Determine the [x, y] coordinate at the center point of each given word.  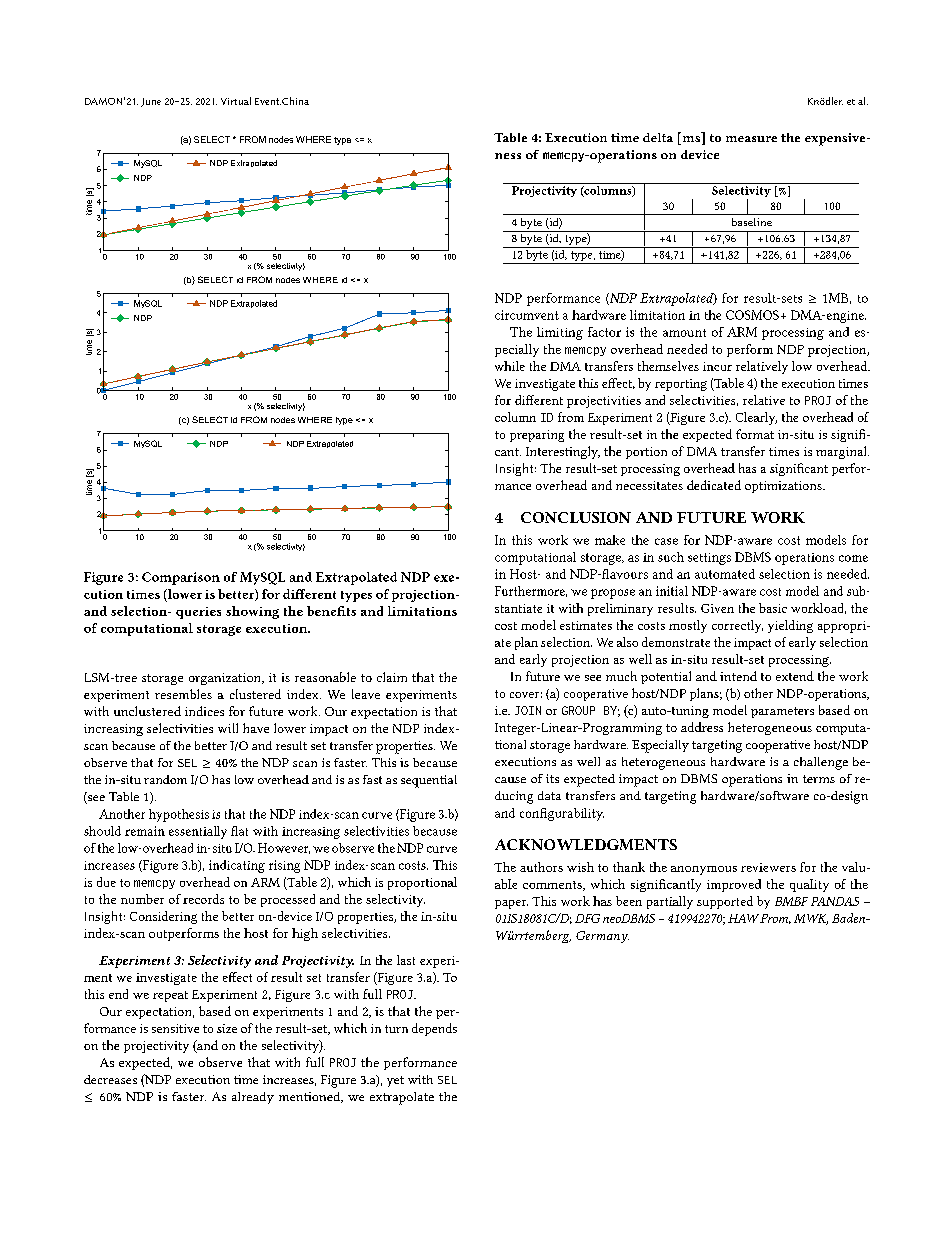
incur [717, 366]
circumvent [527, 315]
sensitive [175, 1028]
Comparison [181, 578]
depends [434, 1029]
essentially [198, 832]
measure [751, 139]
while [510, 366]
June [151, 102]
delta [658, 137]
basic [773, 608]
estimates [586, 625]
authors [541, 867]
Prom [775, 919]
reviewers [768, 867]
